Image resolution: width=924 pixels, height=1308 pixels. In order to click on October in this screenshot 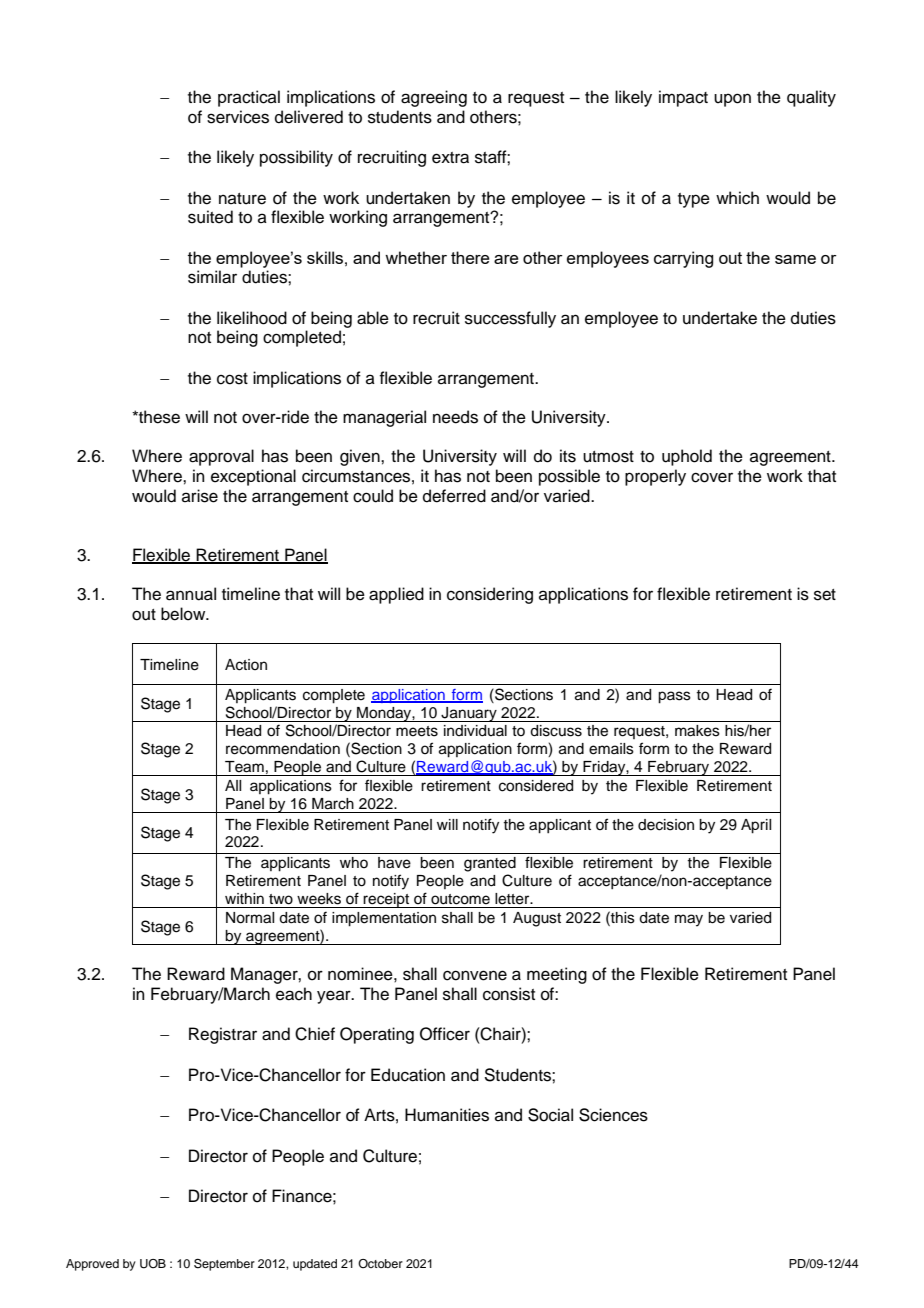, I will do `click(380, 1263)`.
